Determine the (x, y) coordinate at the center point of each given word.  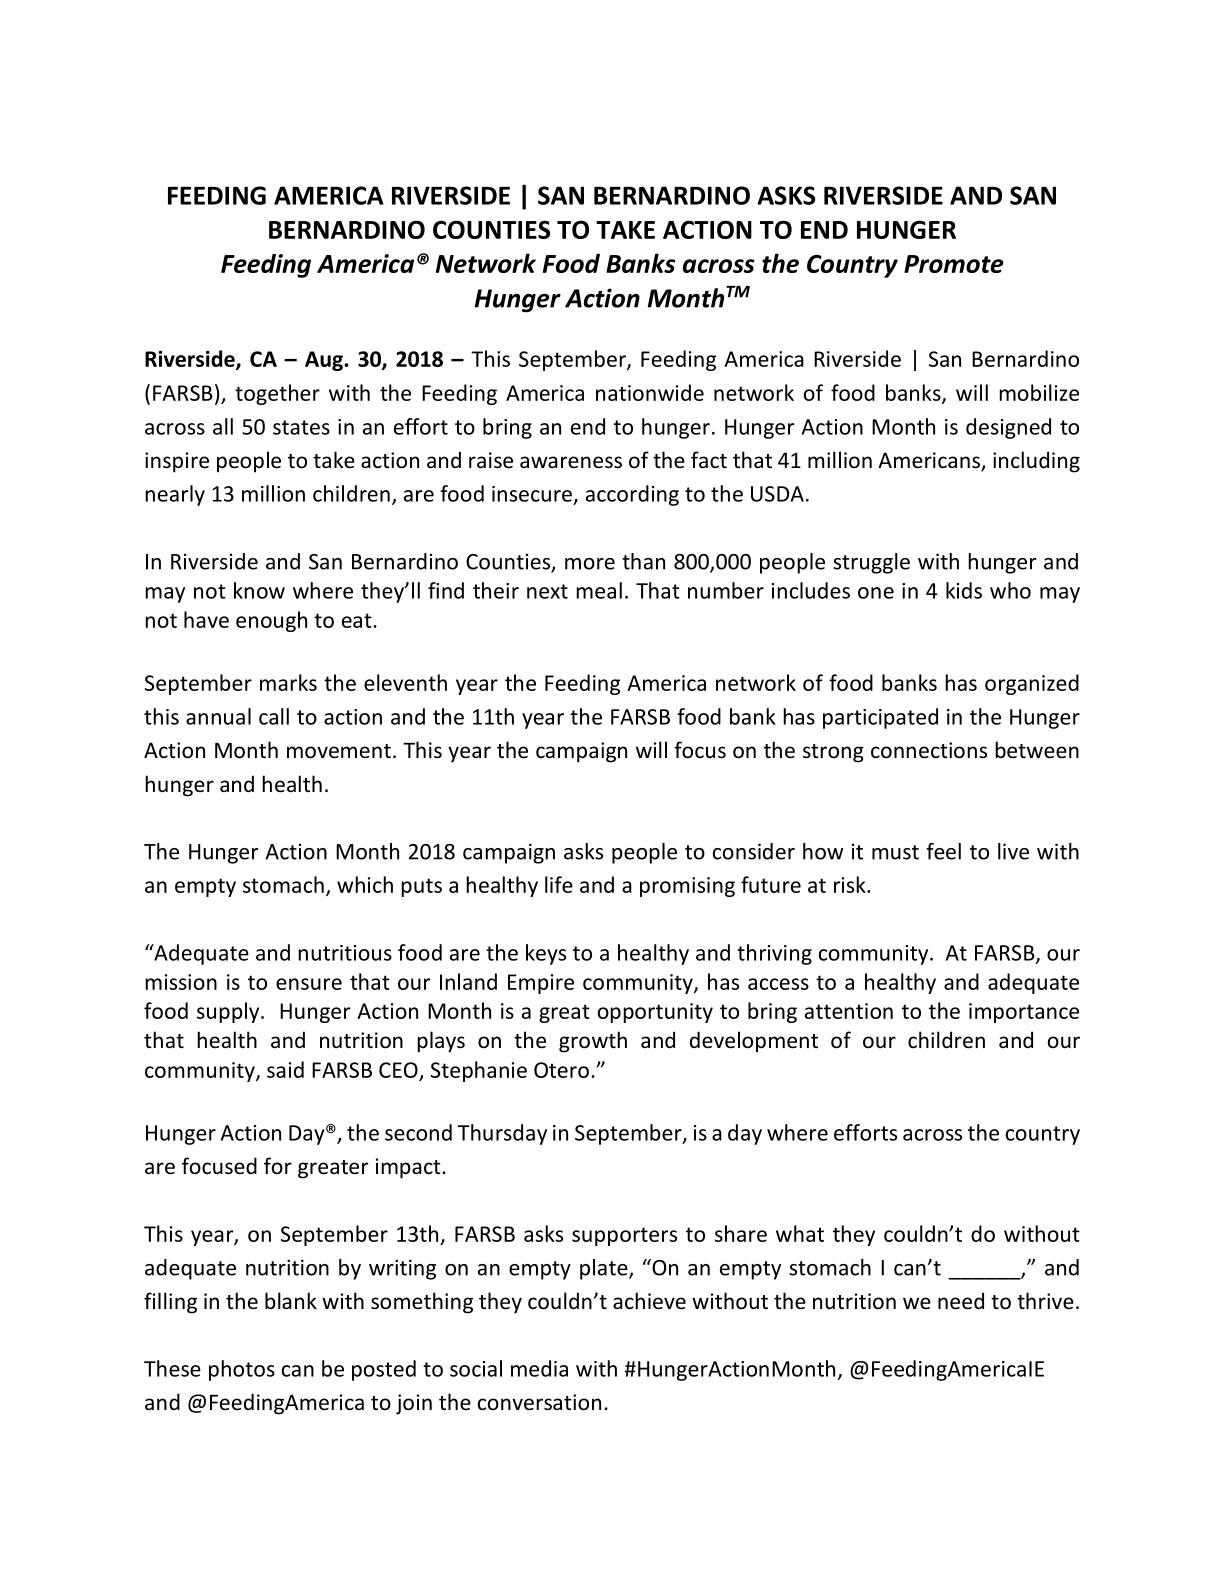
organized (1032, 684)
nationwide (650, 392)
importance (1024, 1013)
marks (288, 682)
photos (242, 1370)
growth (593, 1042)
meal (599, 590)
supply (229, 1012)
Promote (954, 264)
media (539, 1368)
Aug (325, 361)
